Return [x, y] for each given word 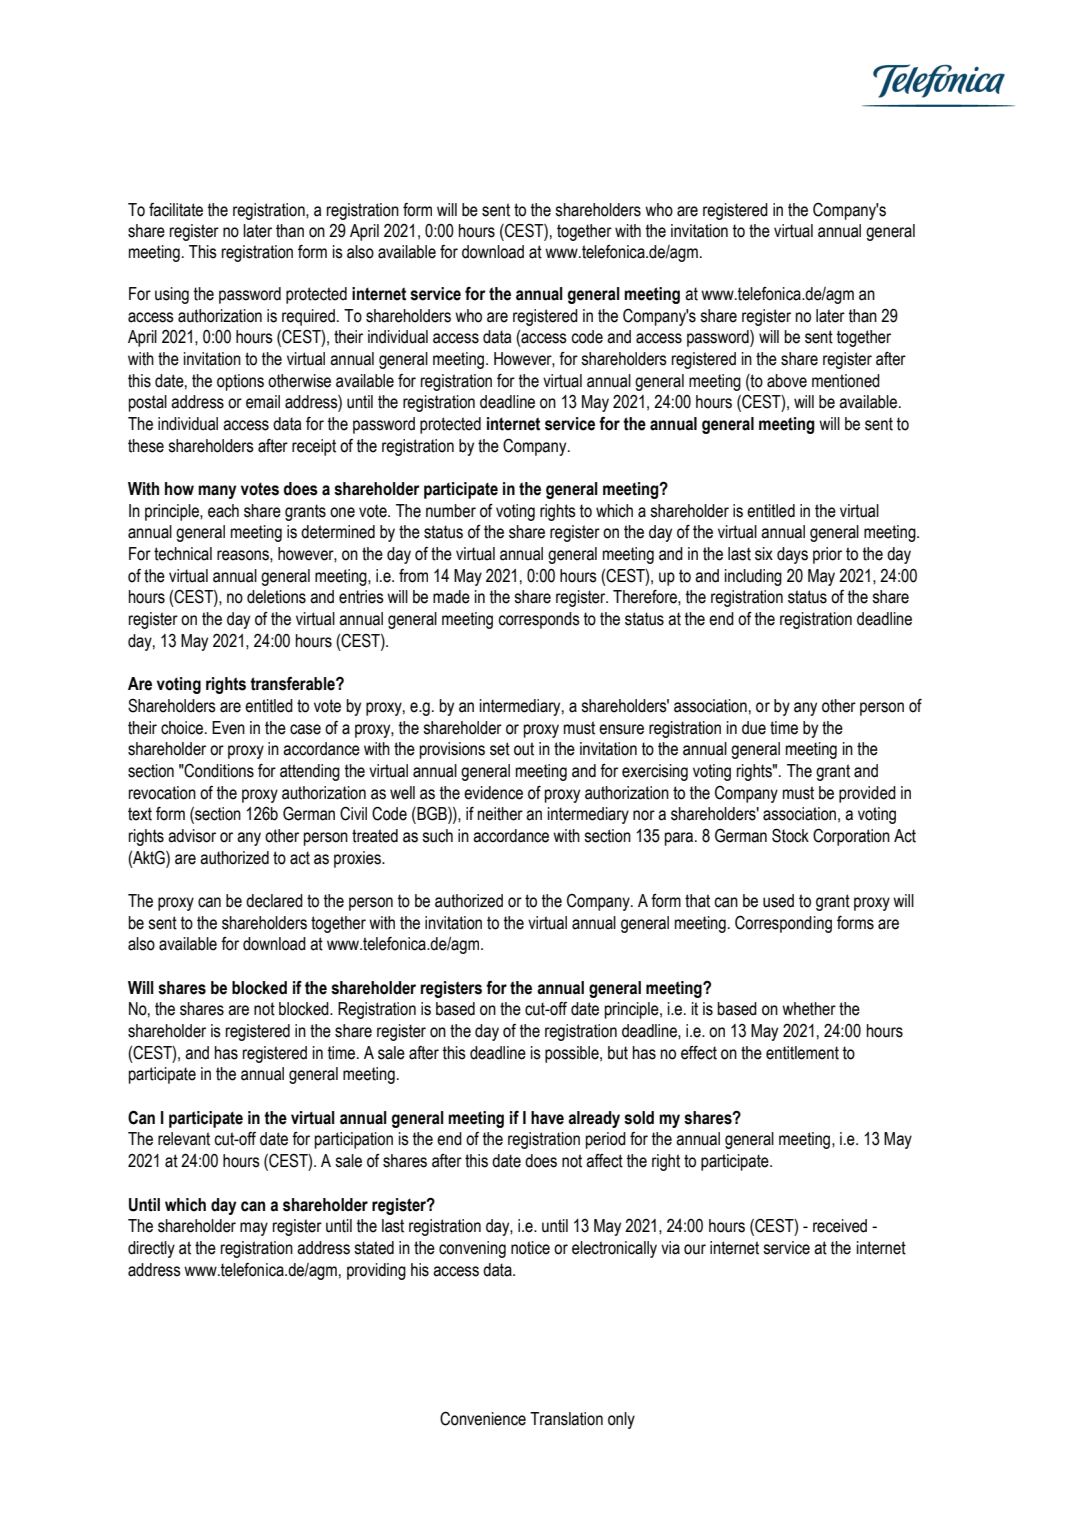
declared [274, 901]
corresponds [539, 620]
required [308, 317]
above [787, 381]
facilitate [176, 210]
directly [151, 1249]
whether [809, 1009]
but [618, 1053]
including [753, 577]
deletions [276, 597]
